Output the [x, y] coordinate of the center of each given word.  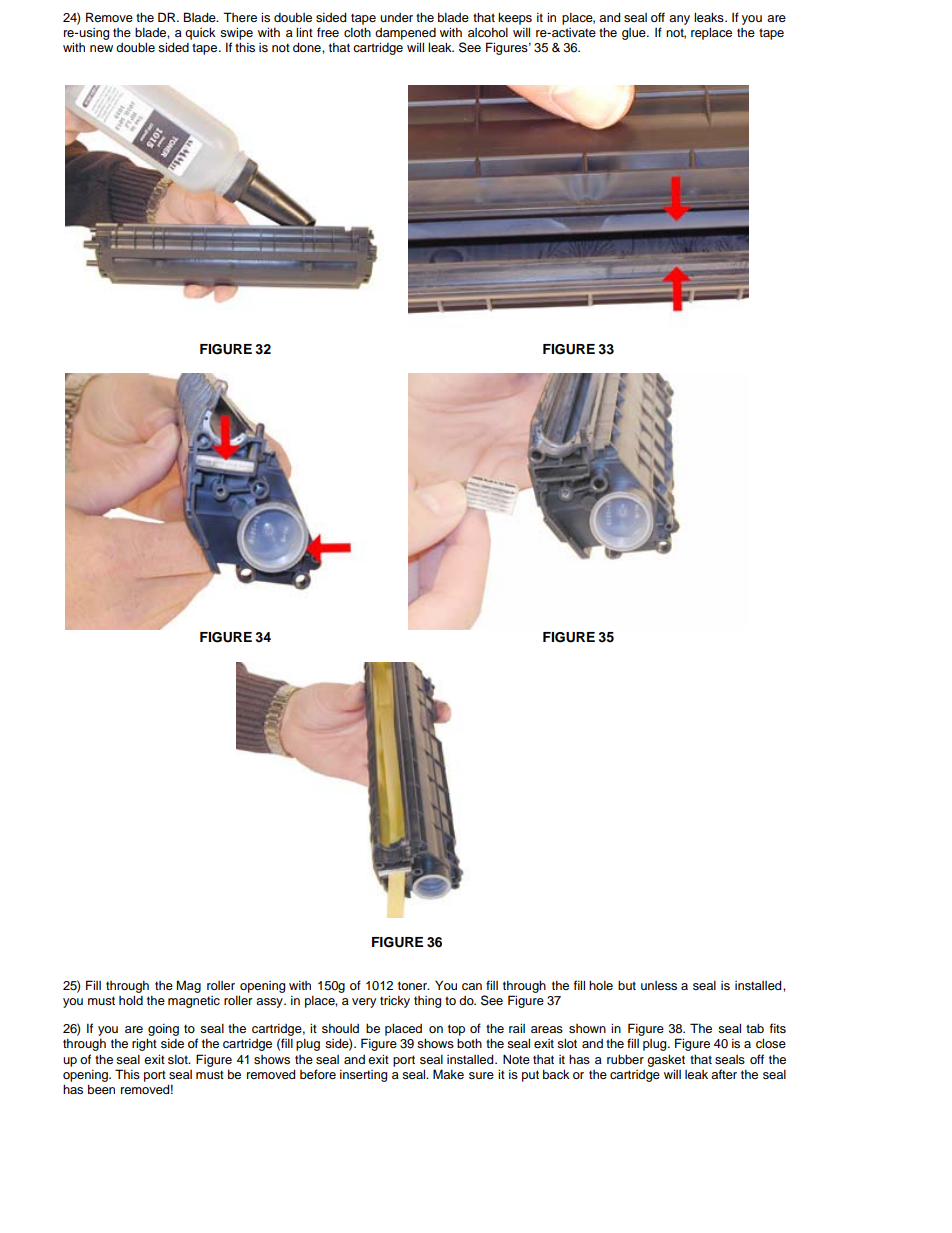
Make [448, 1074]
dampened [405, 34]
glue [635, 34]
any [679, 20]
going [163, 1031]
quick [200, 33]
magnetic [194, 1002]
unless [659, 985]
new [101, 48]
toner [414, 985]
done [308, 47]
